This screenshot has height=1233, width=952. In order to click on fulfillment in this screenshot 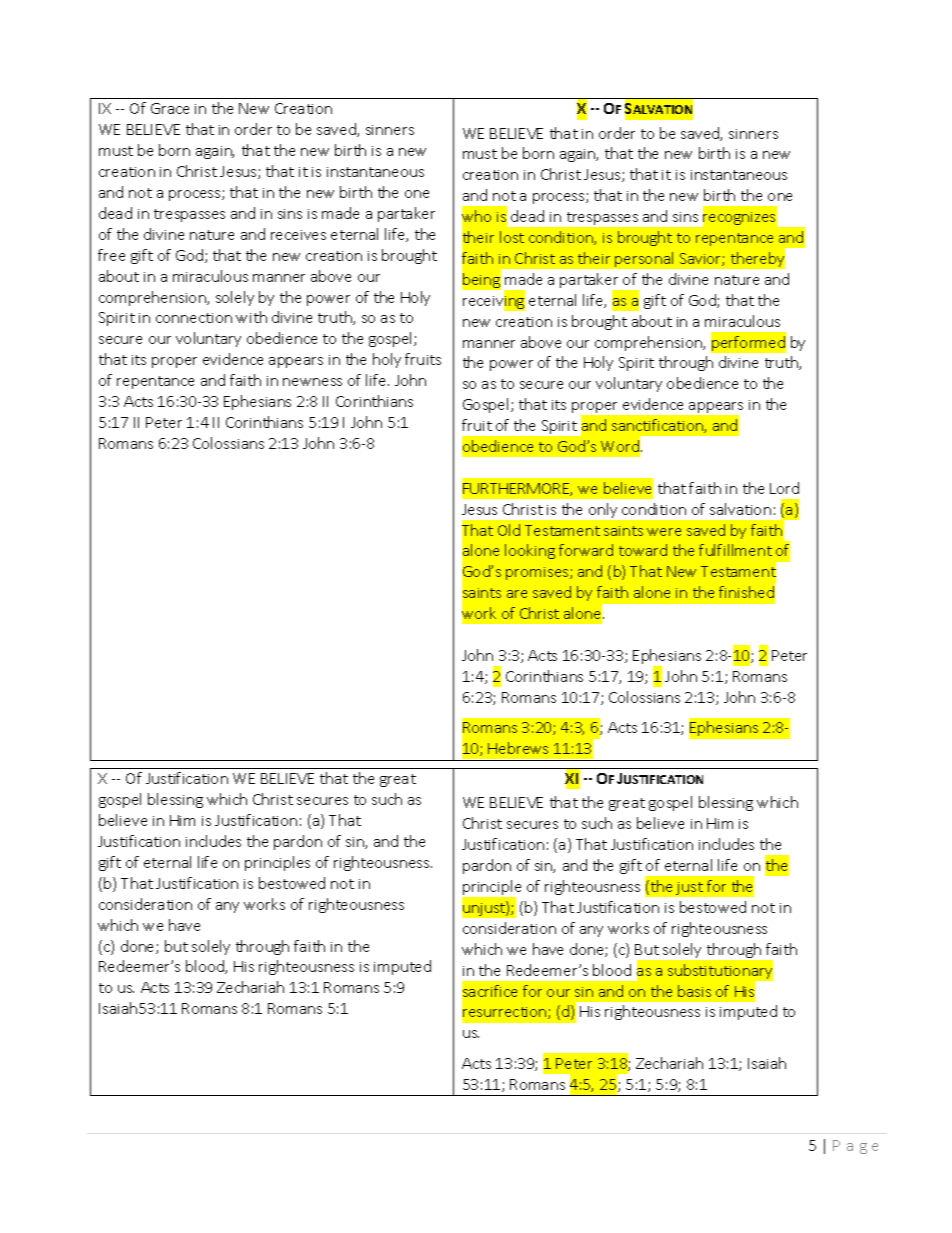, I will do `click(735, 550)`.
